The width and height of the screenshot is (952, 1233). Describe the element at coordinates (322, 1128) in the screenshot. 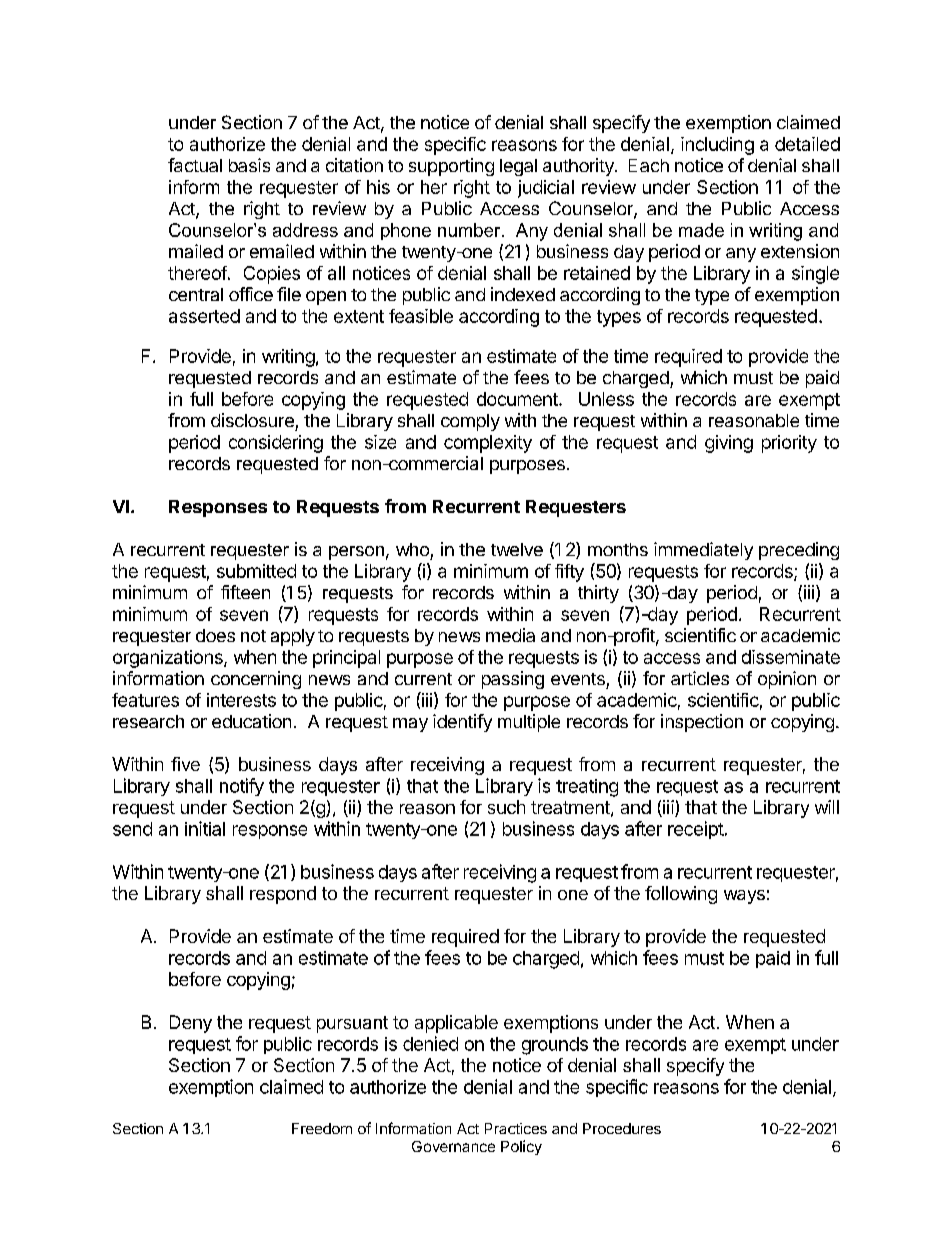

I see `Freedom` at that location.
